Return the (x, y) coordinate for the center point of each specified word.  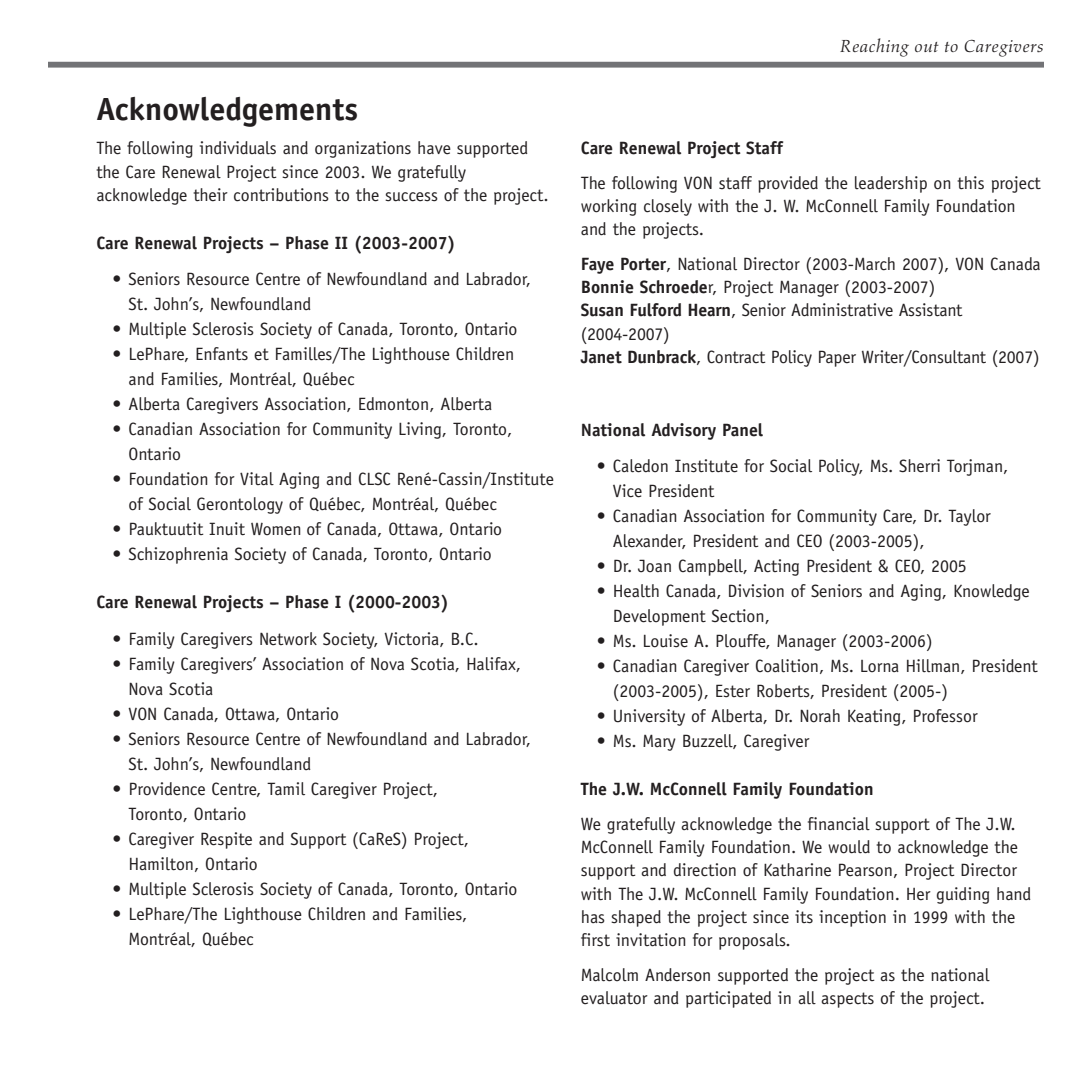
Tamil (286, 789)
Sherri (919, 466)
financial (839, 824)
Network (288, 639)
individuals (238, 148)
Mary (659, 742)
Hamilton (161, 864)
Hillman (934, 666)
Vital (257, 479)
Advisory (683, 431)
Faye (598, 265)
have (434, 148)
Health (636, 591)
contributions (281, 195)
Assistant (931, 310)
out (927, 47)
